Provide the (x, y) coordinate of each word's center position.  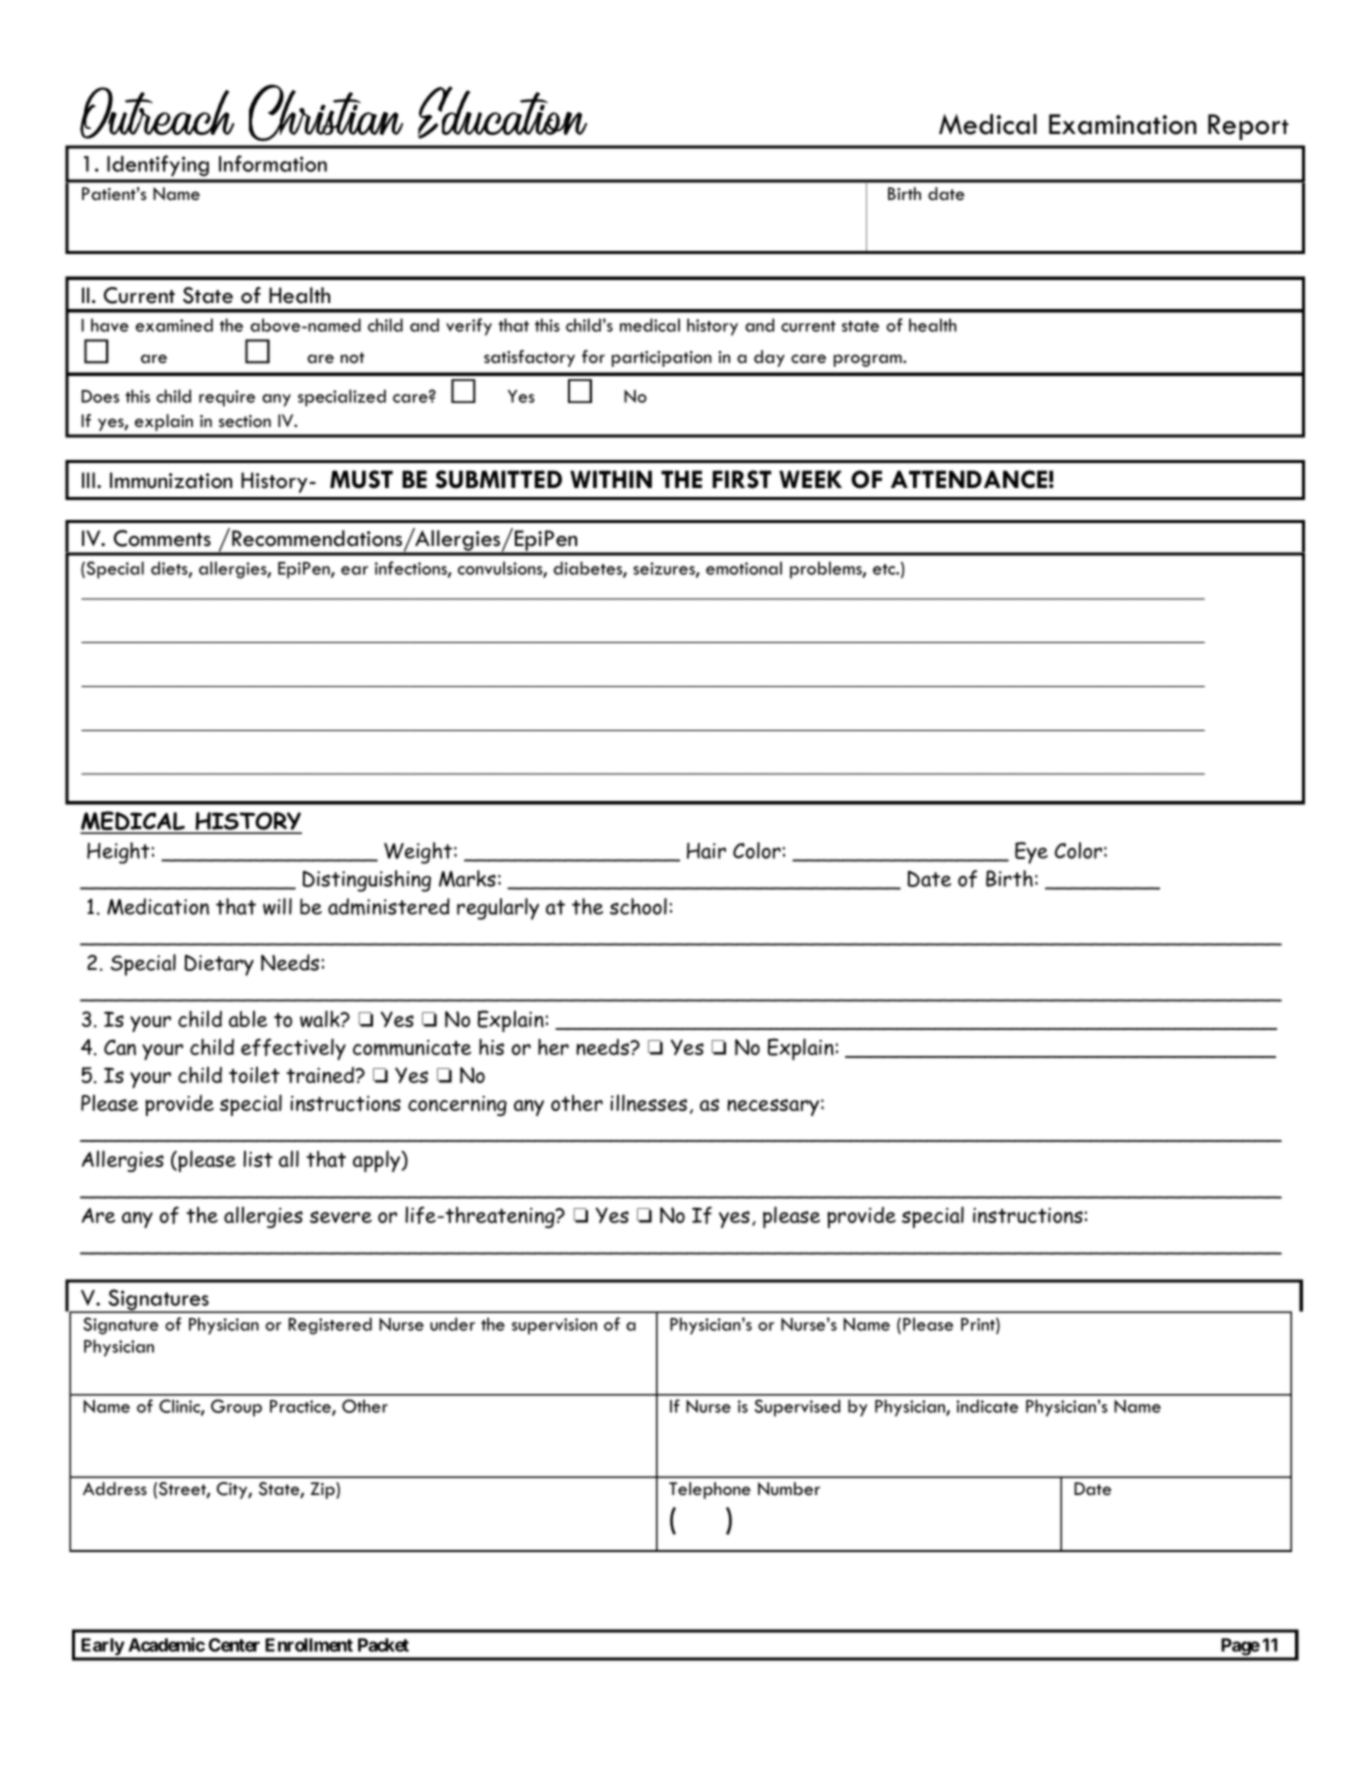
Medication (158, 906)
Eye (1031, 853)
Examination (1123, 124)
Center (234, 1645)
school (638, 906)
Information (273, 163)
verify (469, 327)
